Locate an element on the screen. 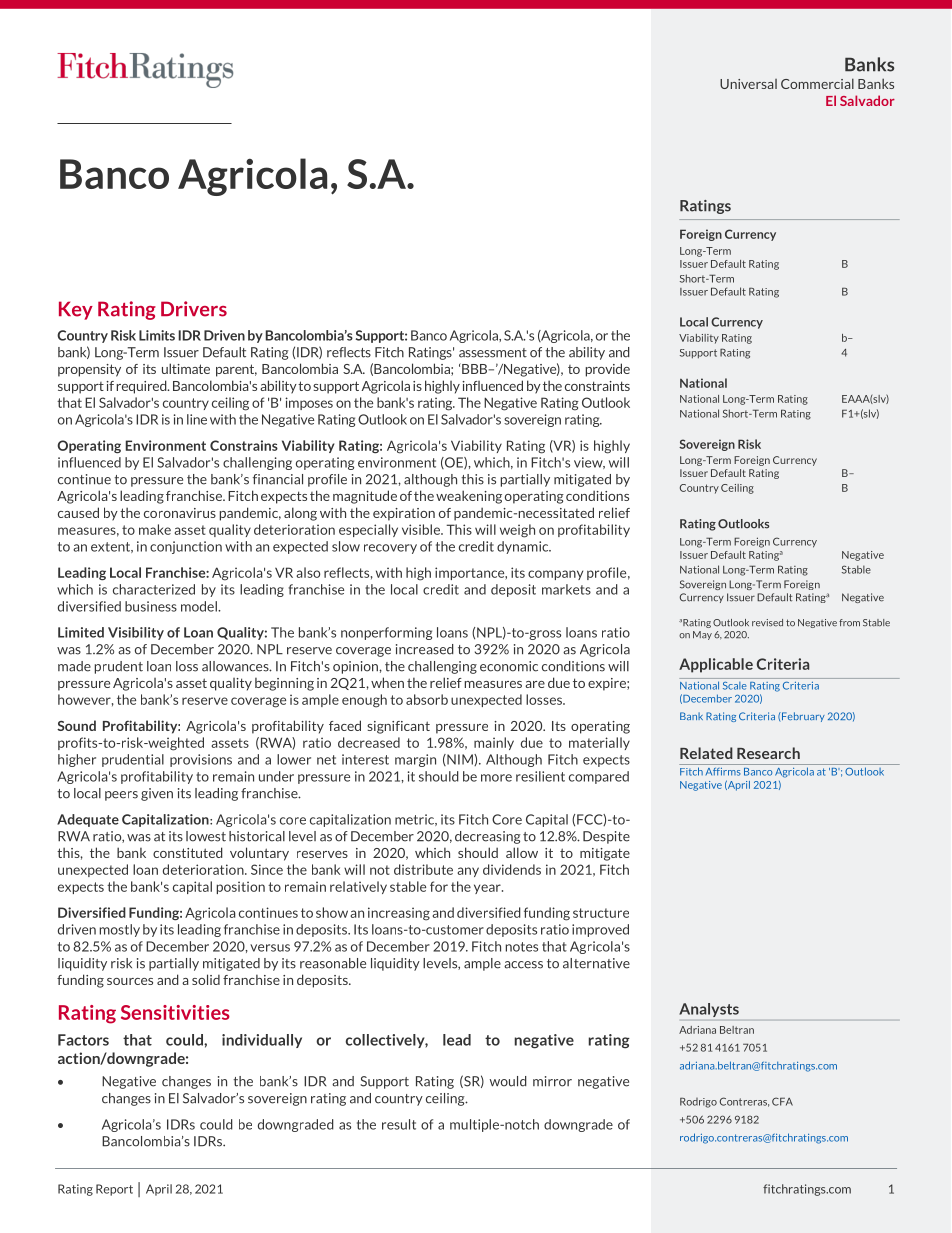 Image resolution: width=952 pixels, height=1233 pixels. ultimate is located at coordinates (186, 368).
